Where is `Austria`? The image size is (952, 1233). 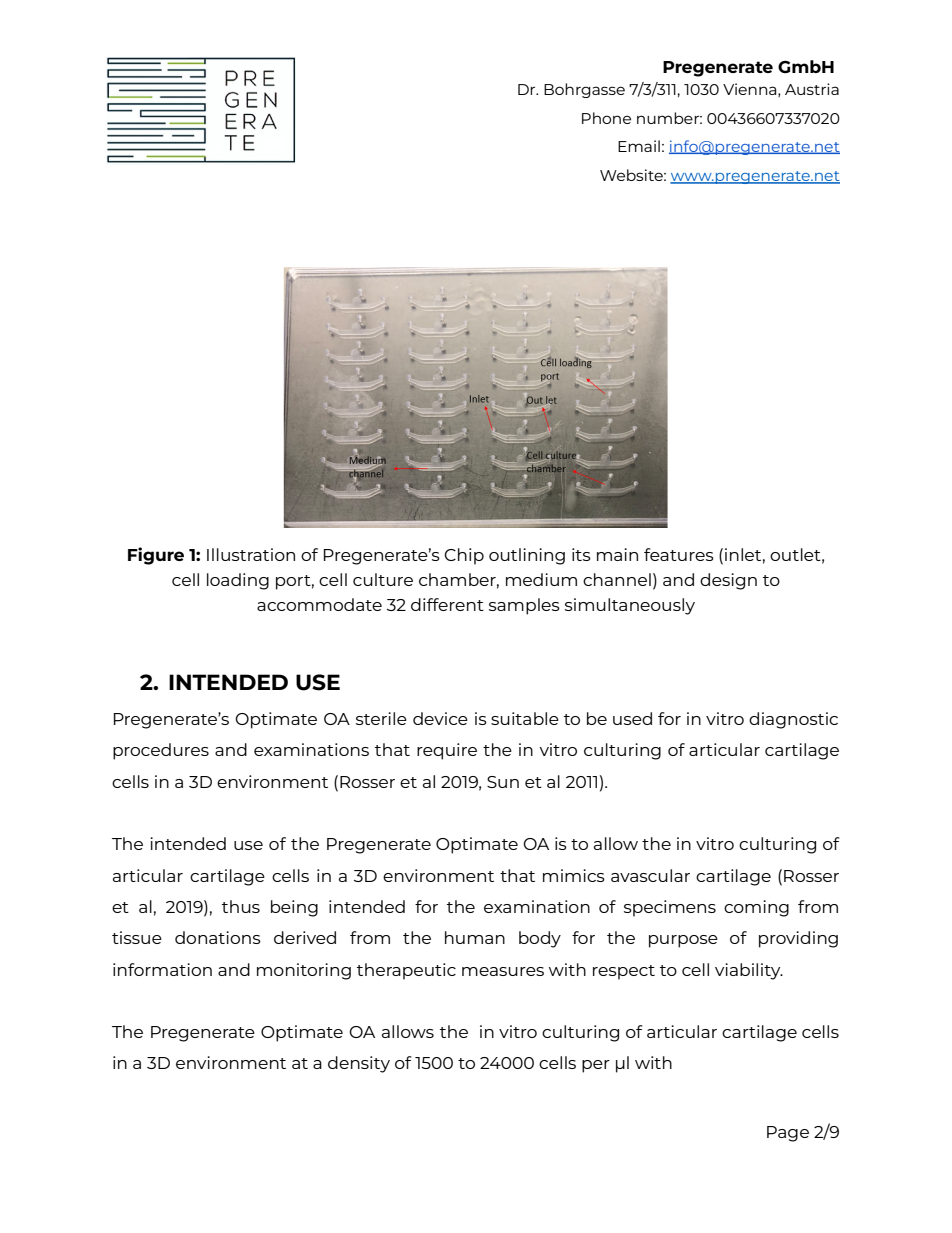
Austria is located at coordinates (812, 89).
